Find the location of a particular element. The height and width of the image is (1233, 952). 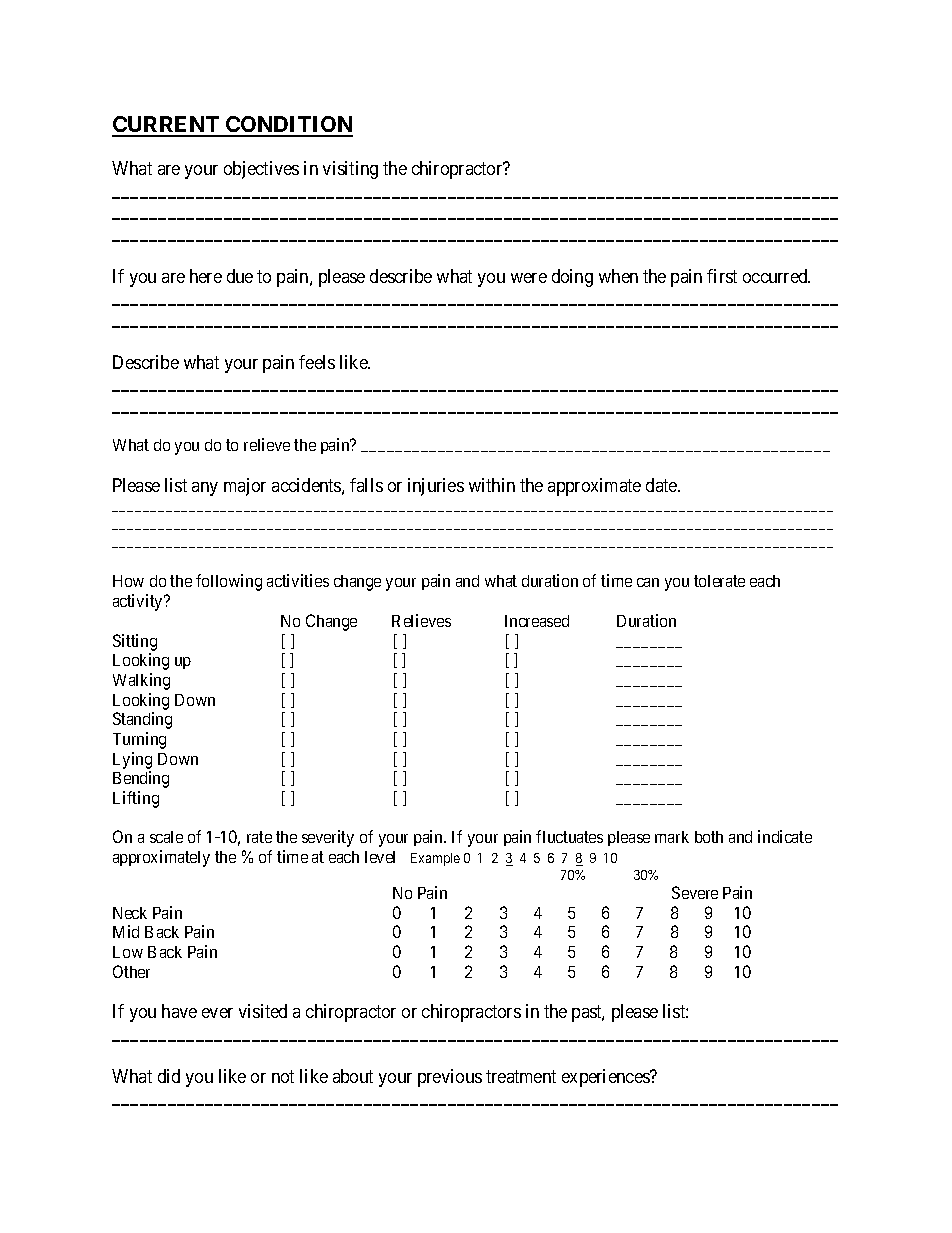

first is located at coordinates (722, 276).
